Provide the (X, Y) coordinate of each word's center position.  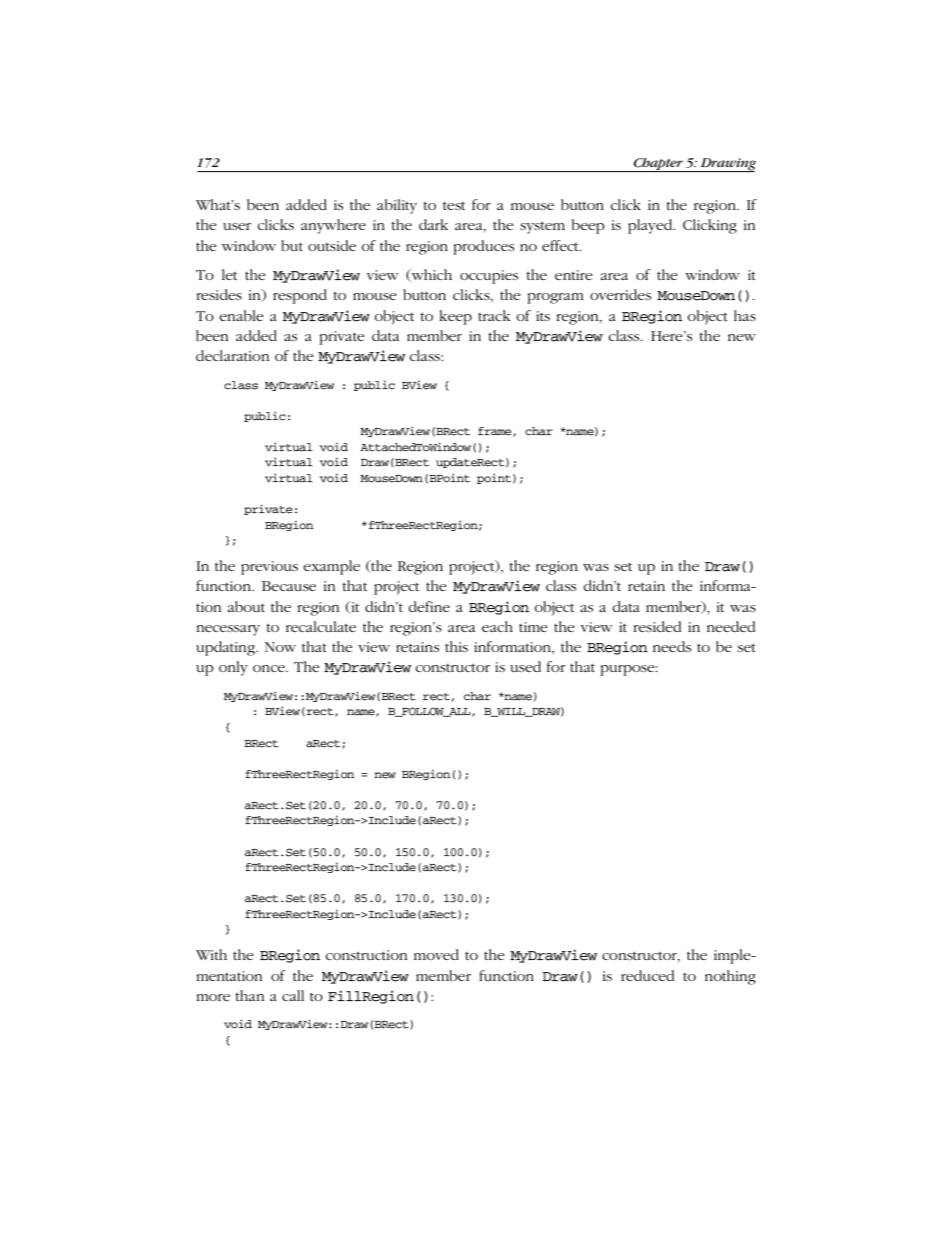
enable (241, 315)
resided (657, 626)
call (293, 995)
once (270, 668)
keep (455, 317)
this (456, 646)
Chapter (658, 165)
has (745, 315)
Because (289, 586)
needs (672, 646)
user (237, 226)
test (454, 205)
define (429, 606)
